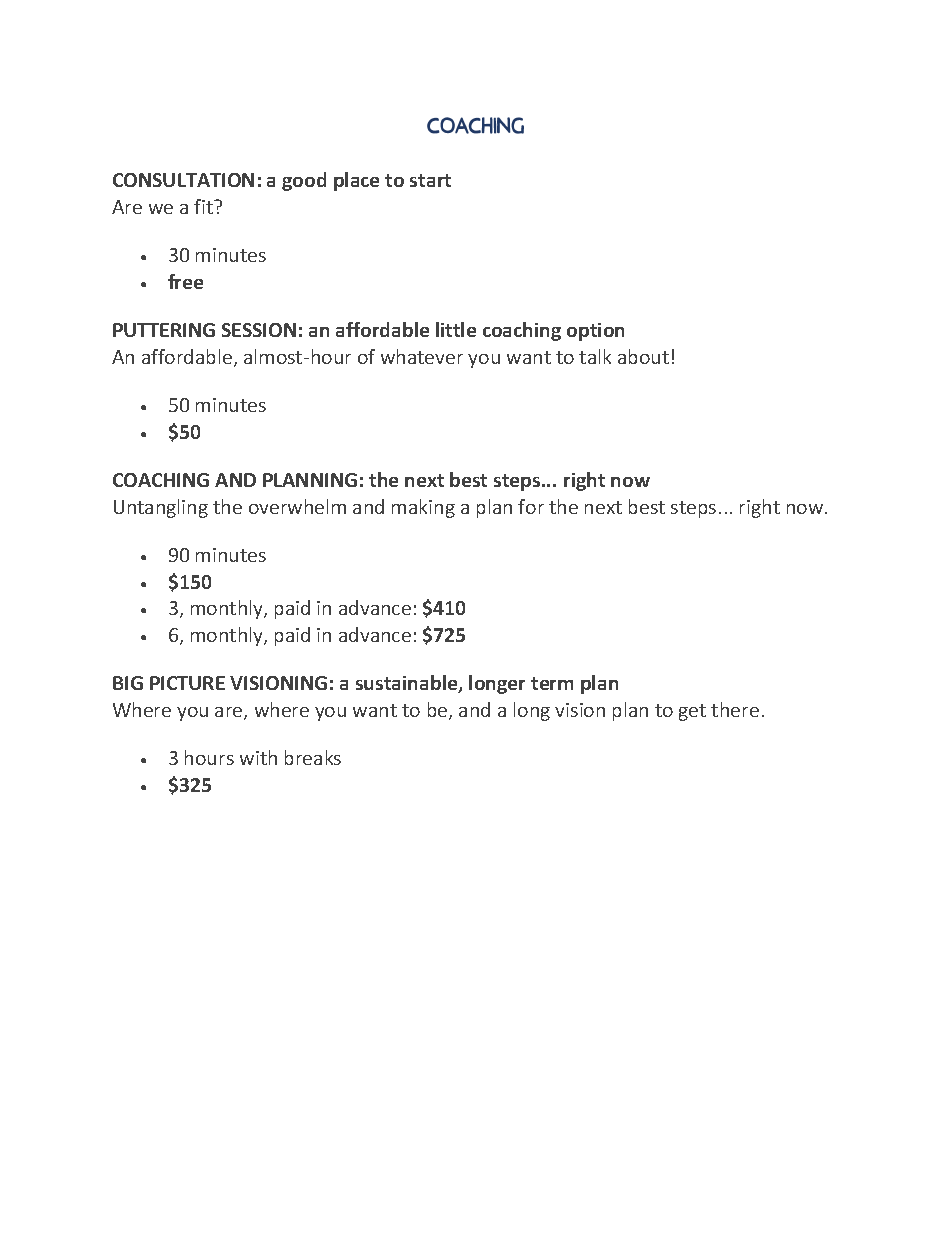  I want to click on get, so click(692, 712).
